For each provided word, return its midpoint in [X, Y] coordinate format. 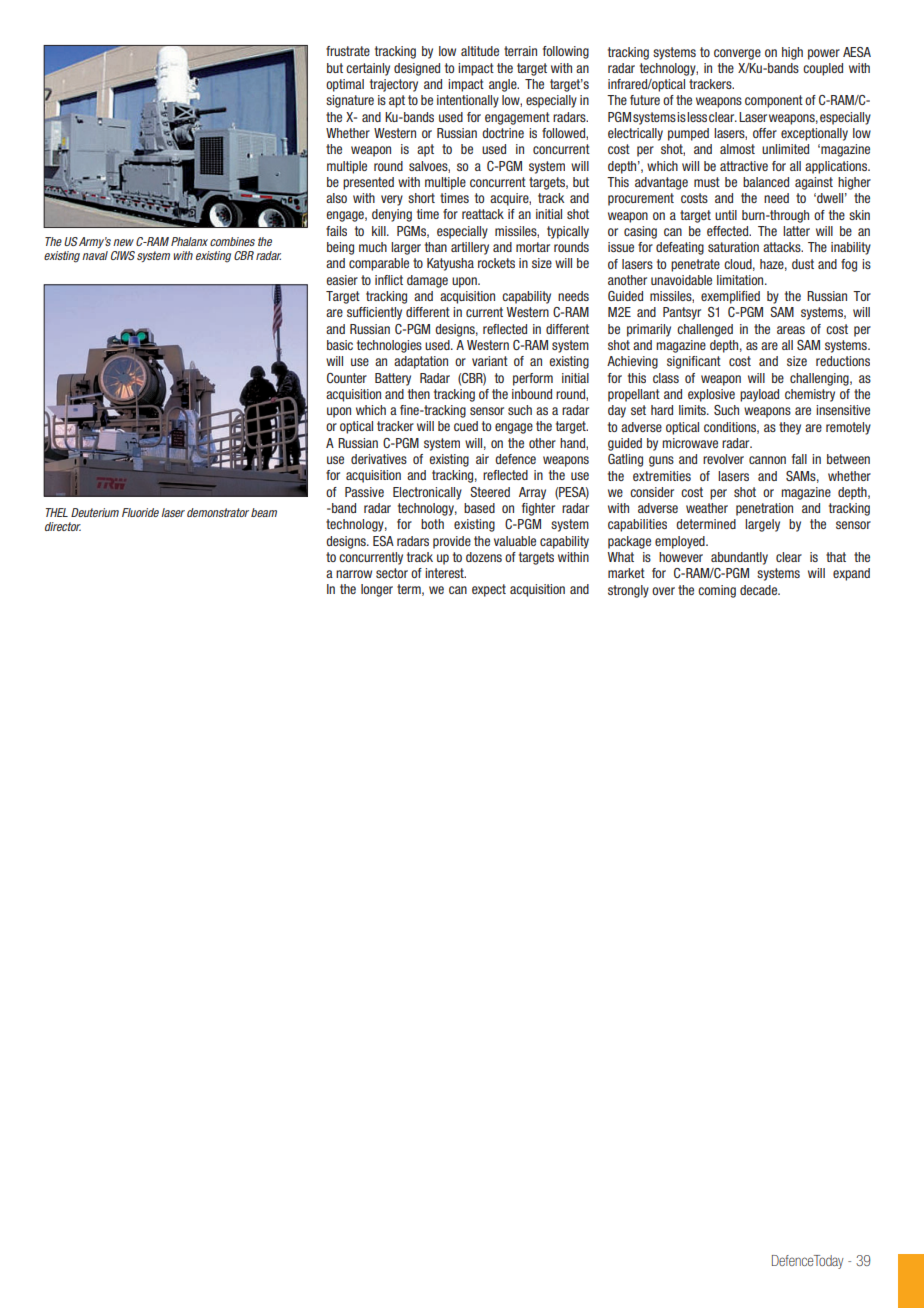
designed [417, 69]
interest [445, 573]
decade [760, 590]
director [63, 526]
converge [737, 54]
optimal [345, 85]
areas [791, 330]
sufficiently [374, 313]
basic [340, 345]
